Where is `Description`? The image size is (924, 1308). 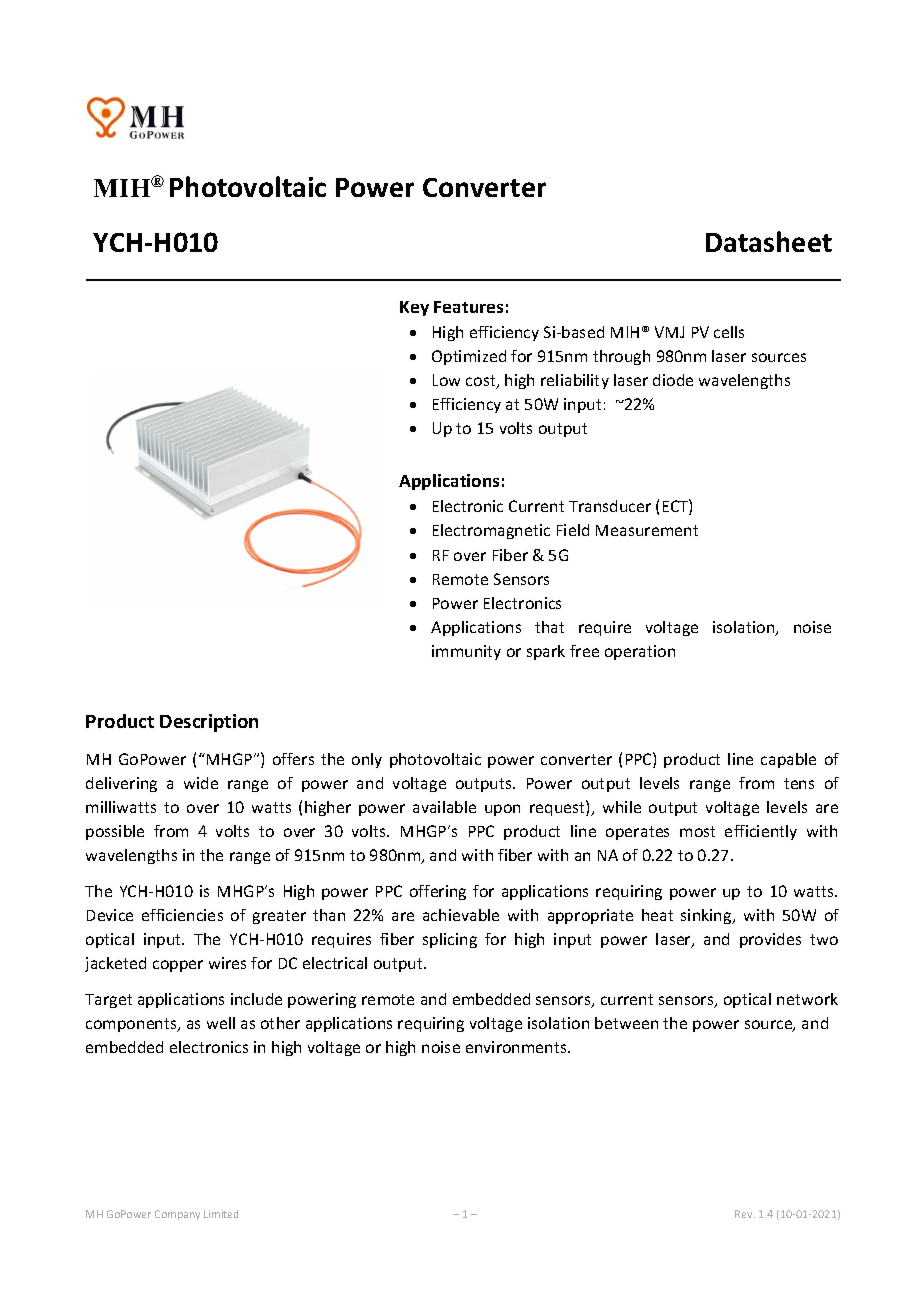
Description is located at coordinates (209, 723).
